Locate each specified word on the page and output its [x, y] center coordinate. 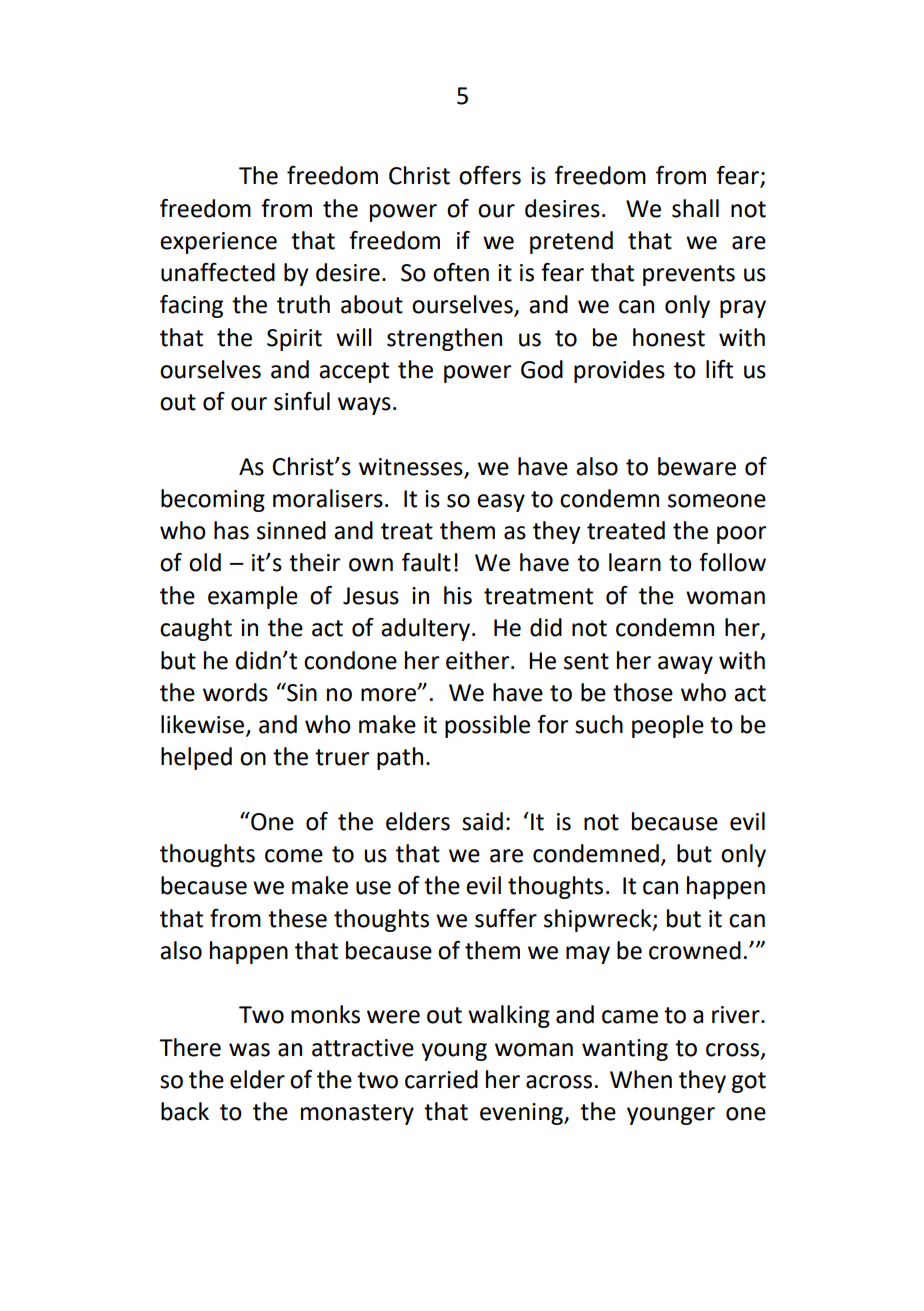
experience [218, 243]
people [668, 726]
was [249, 1050]
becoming [213, 500]
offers [490, 175]
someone [717, 501]
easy [501, 503]
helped [196, 758]
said [482, 821]
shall [695, 208]
